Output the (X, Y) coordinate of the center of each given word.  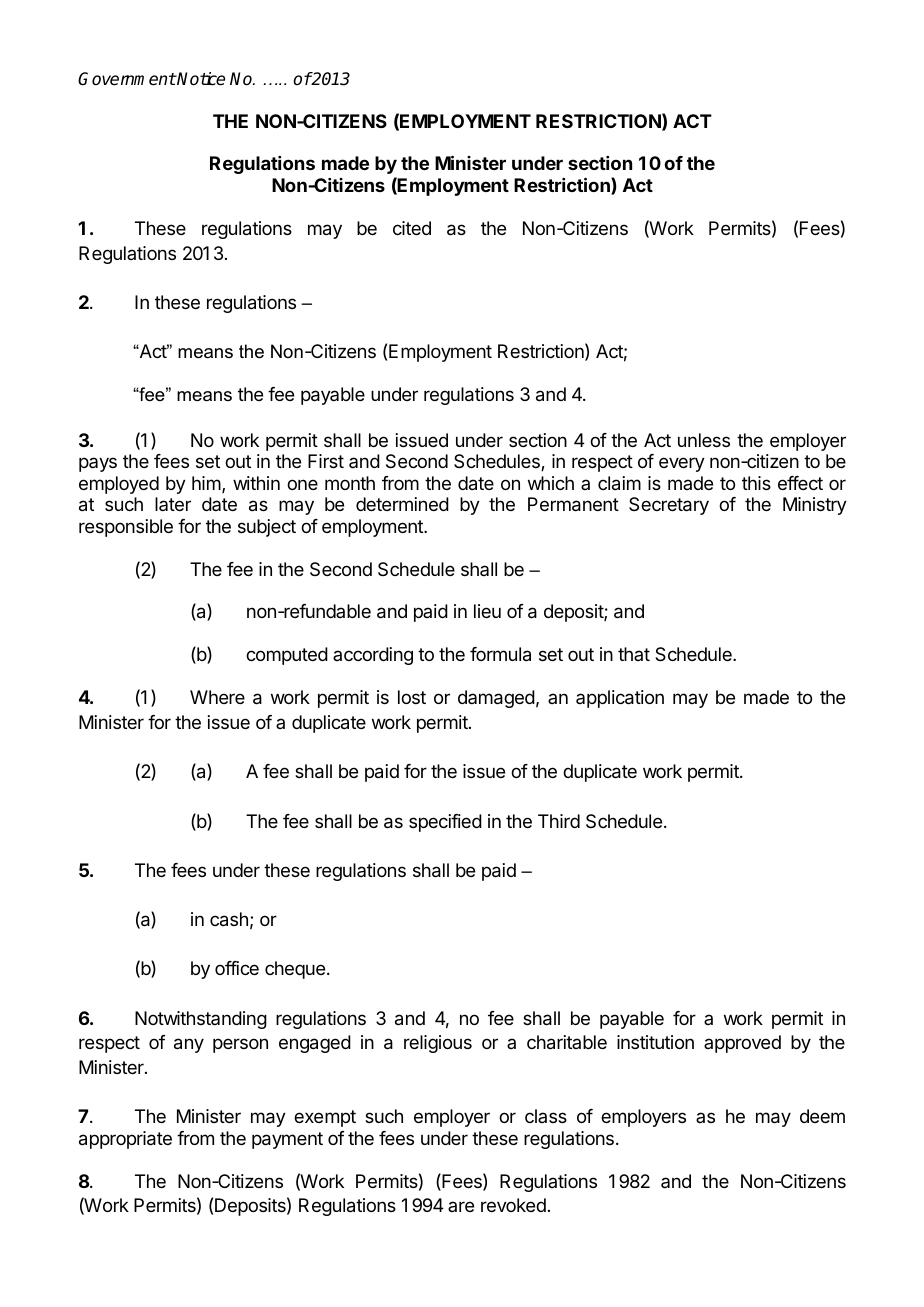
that (634, 654)
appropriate (125, 1140)
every (682, 464)
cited (412, 228)
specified (445, 823)
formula (500, 654)
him (206, 483)
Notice (200, 79)
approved (742, 1044)
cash (229, 919)
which (551, 483)
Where (217, 697)
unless (704, 440)
